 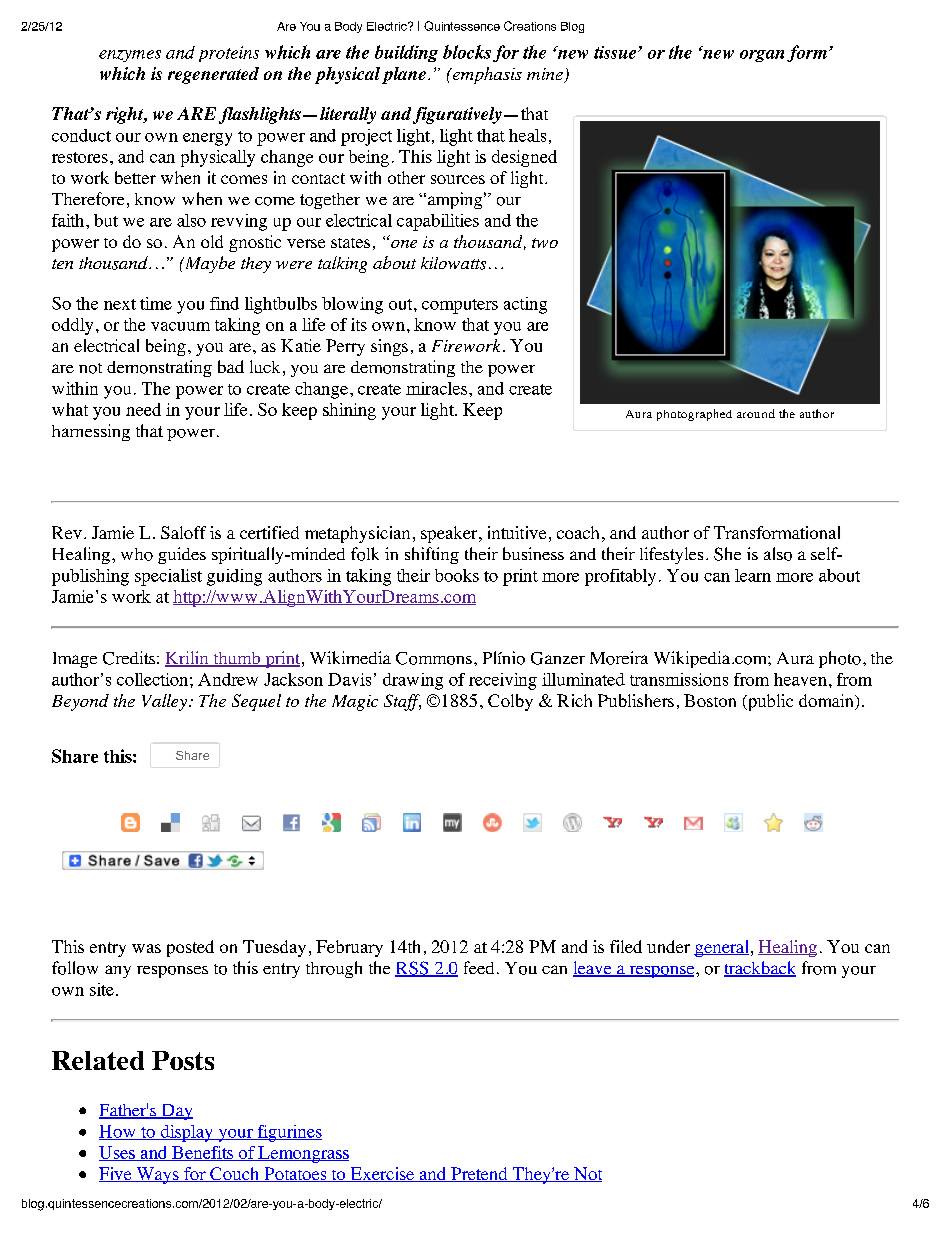 I want to click on speaker, so click(x=450, y=534).
